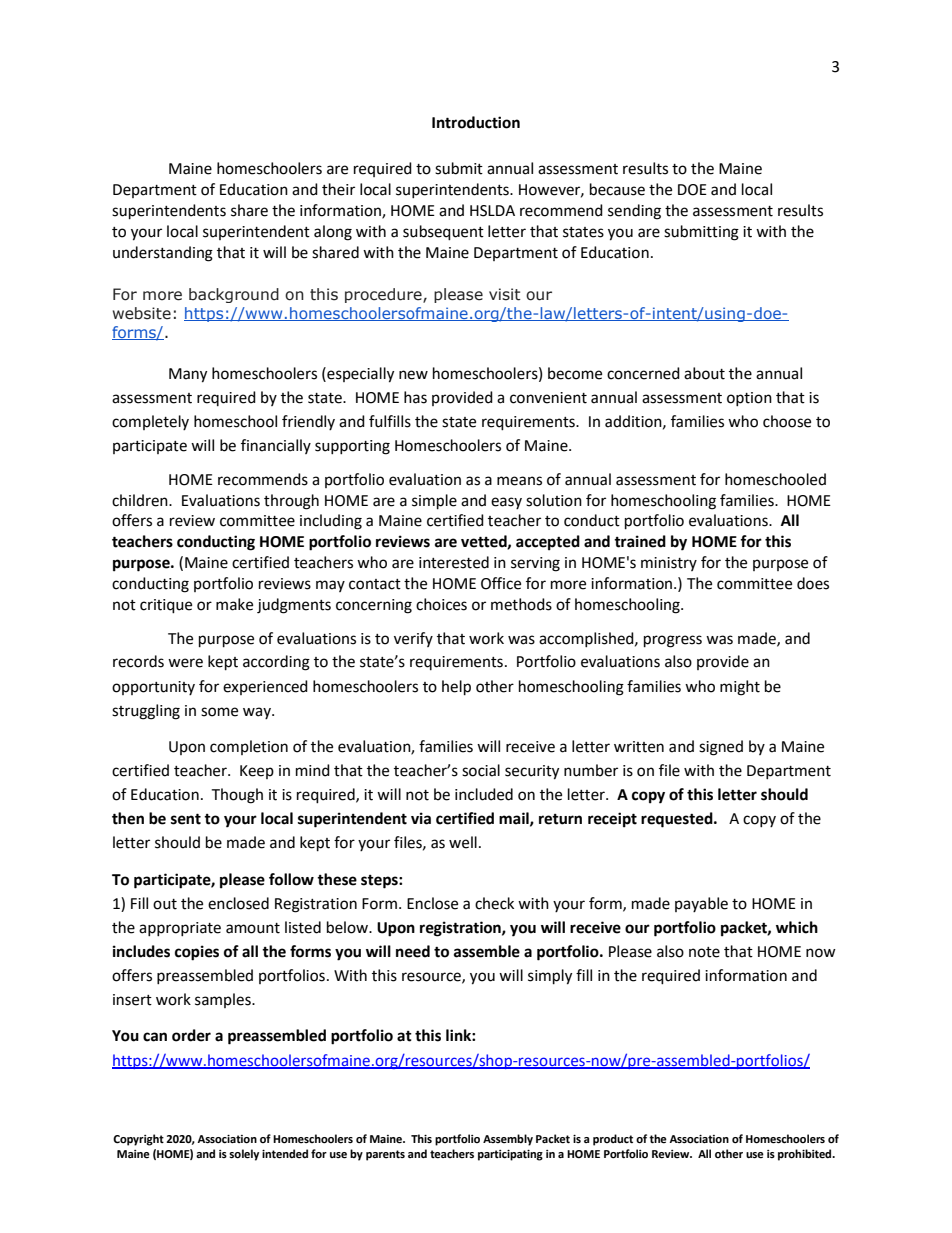 The image size is (952, 1233). Describe the element at coordinates (673, 641) in the document. I see `progress` at that location.
